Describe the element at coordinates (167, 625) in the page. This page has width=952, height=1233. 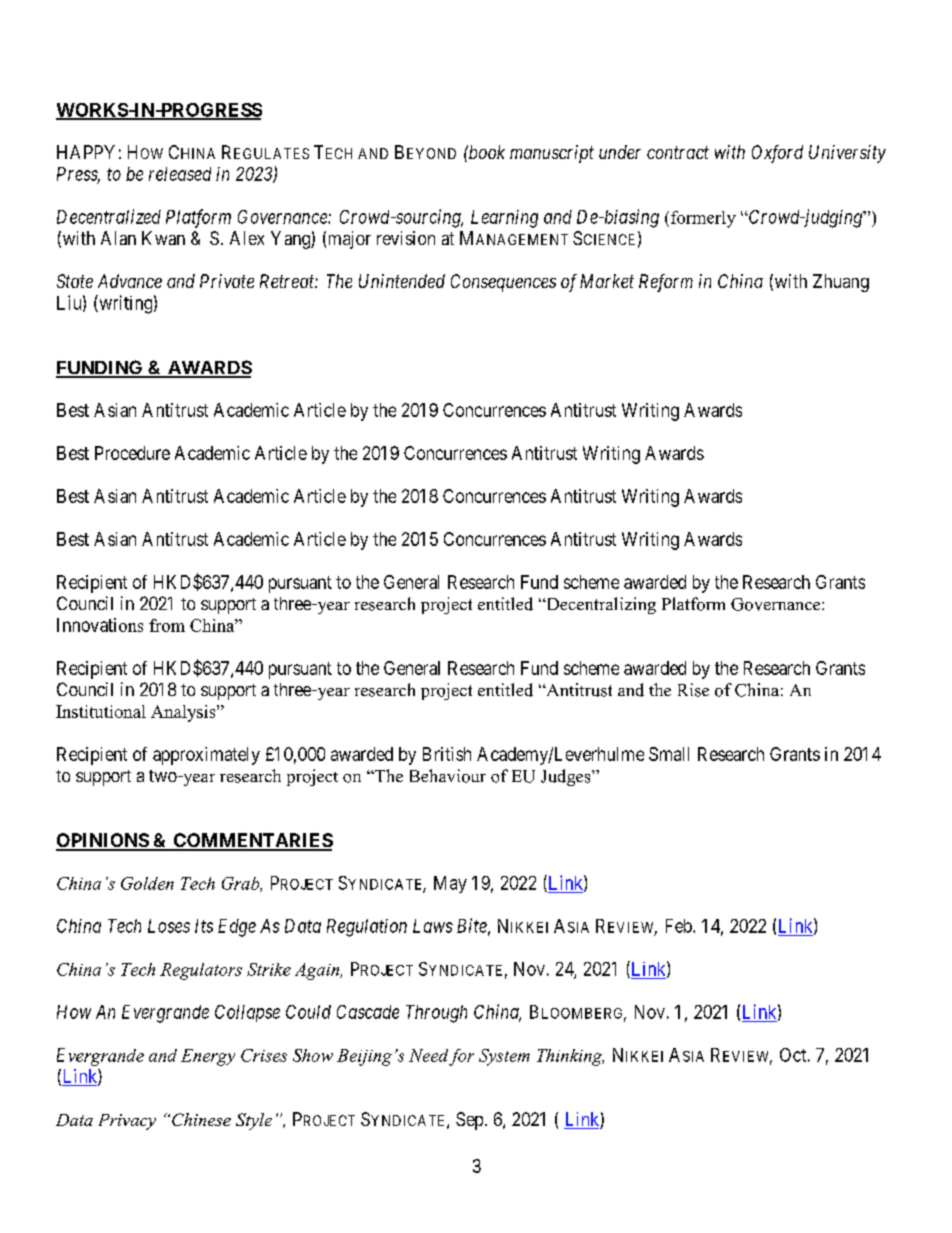
I see `from` at that location.
